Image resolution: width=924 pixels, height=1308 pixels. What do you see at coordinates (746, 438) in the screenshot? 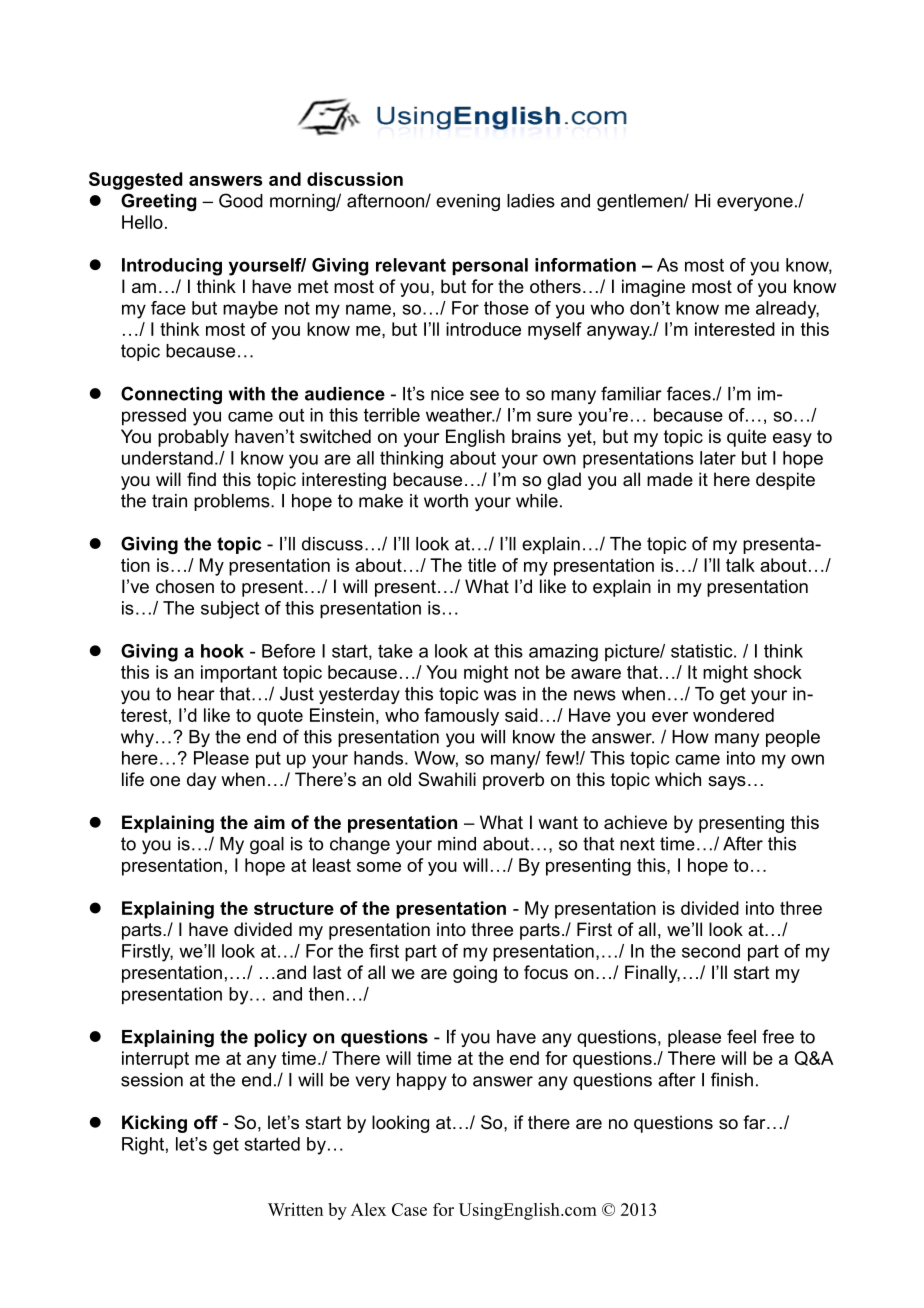
I see `quite` at bounding box center [746, 438].
